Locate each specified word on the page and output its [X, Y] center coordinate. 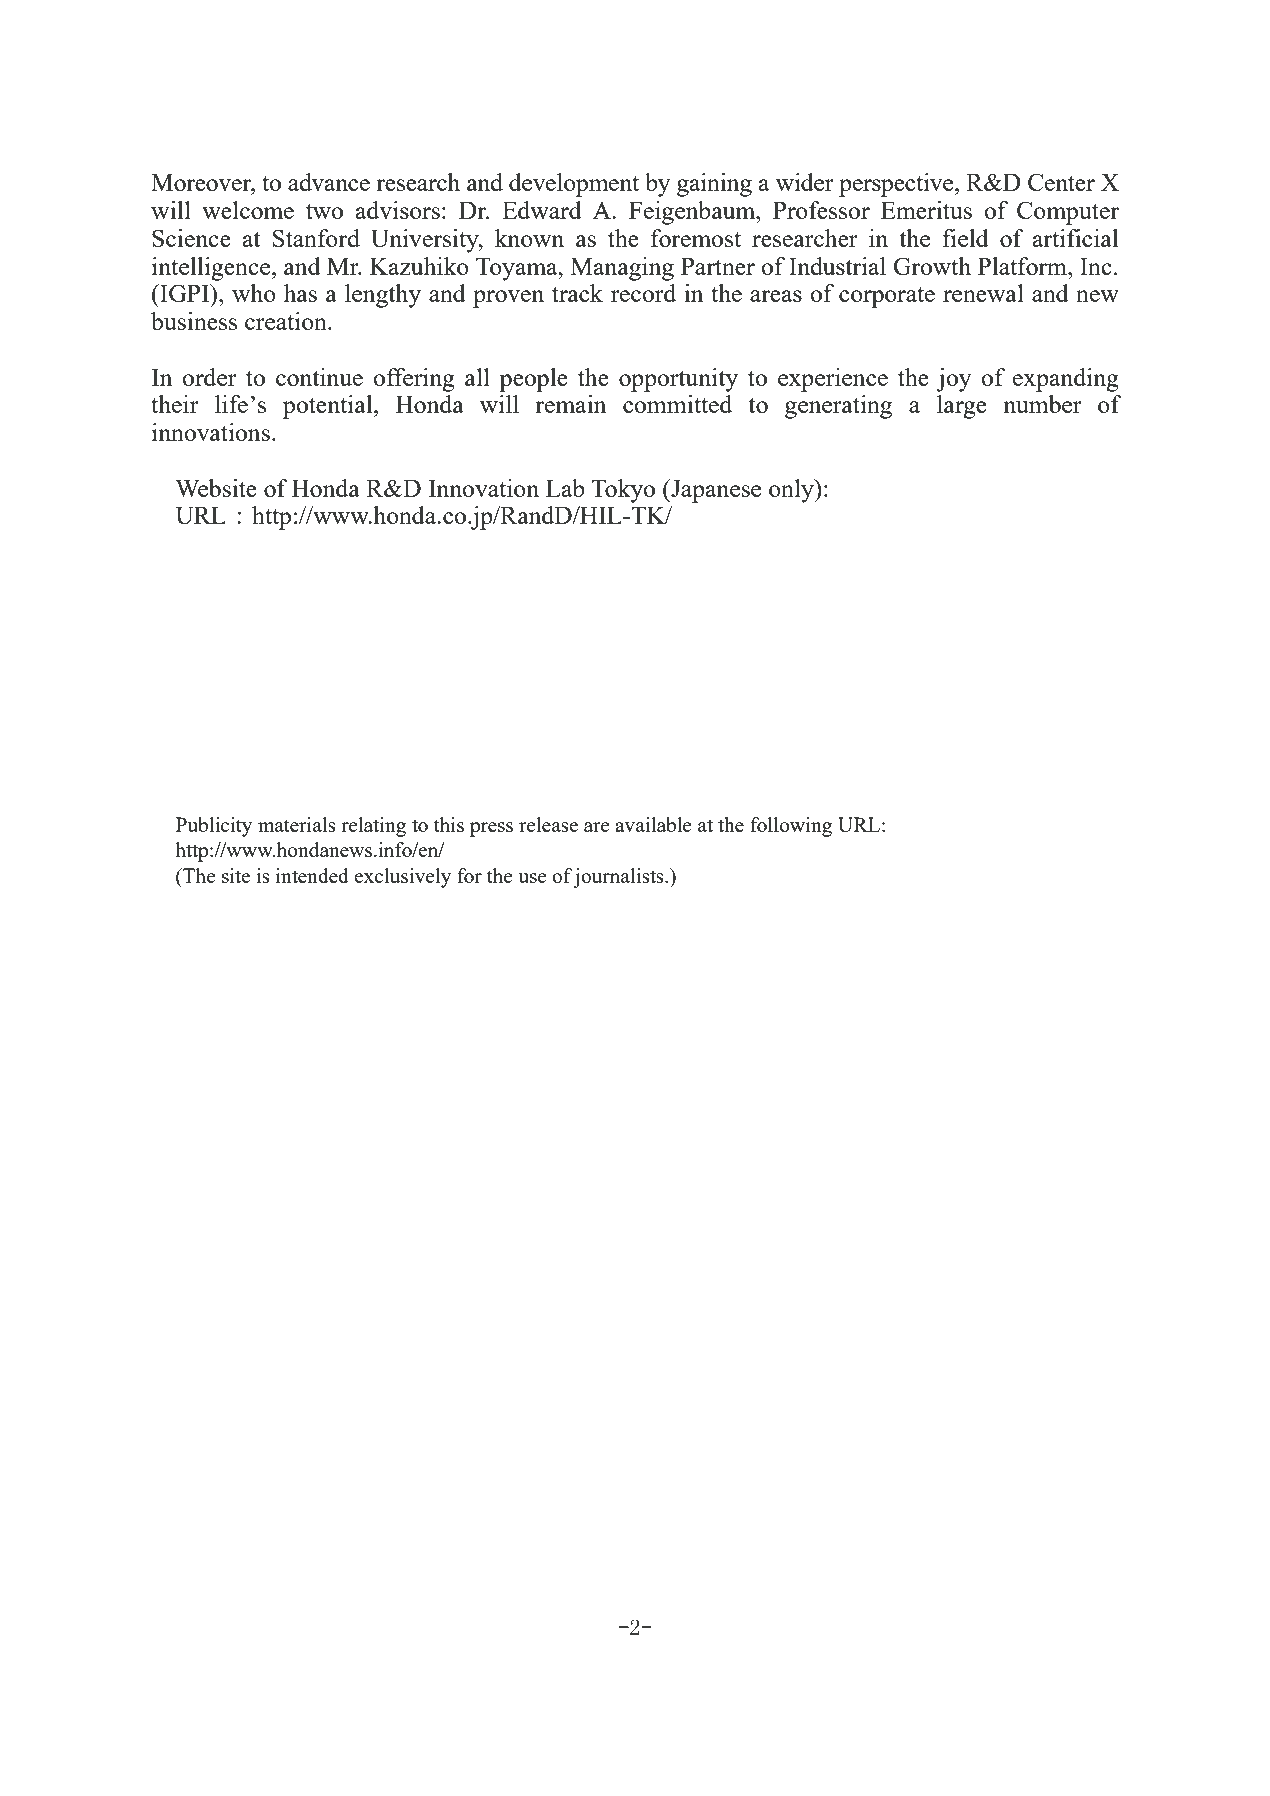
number [1042, 404]
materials [297, 824]
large [962, 407]
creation [287, 321]
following [791, 827]
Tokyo [623, 491]
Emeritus [926, 210]
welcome [248, 210]
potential [329, 407]
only [792, 491]
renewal [983, 293]
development [574, 185]
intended [312, 875]
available [653, 824]
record [643, 293]
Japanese [715, 491]
